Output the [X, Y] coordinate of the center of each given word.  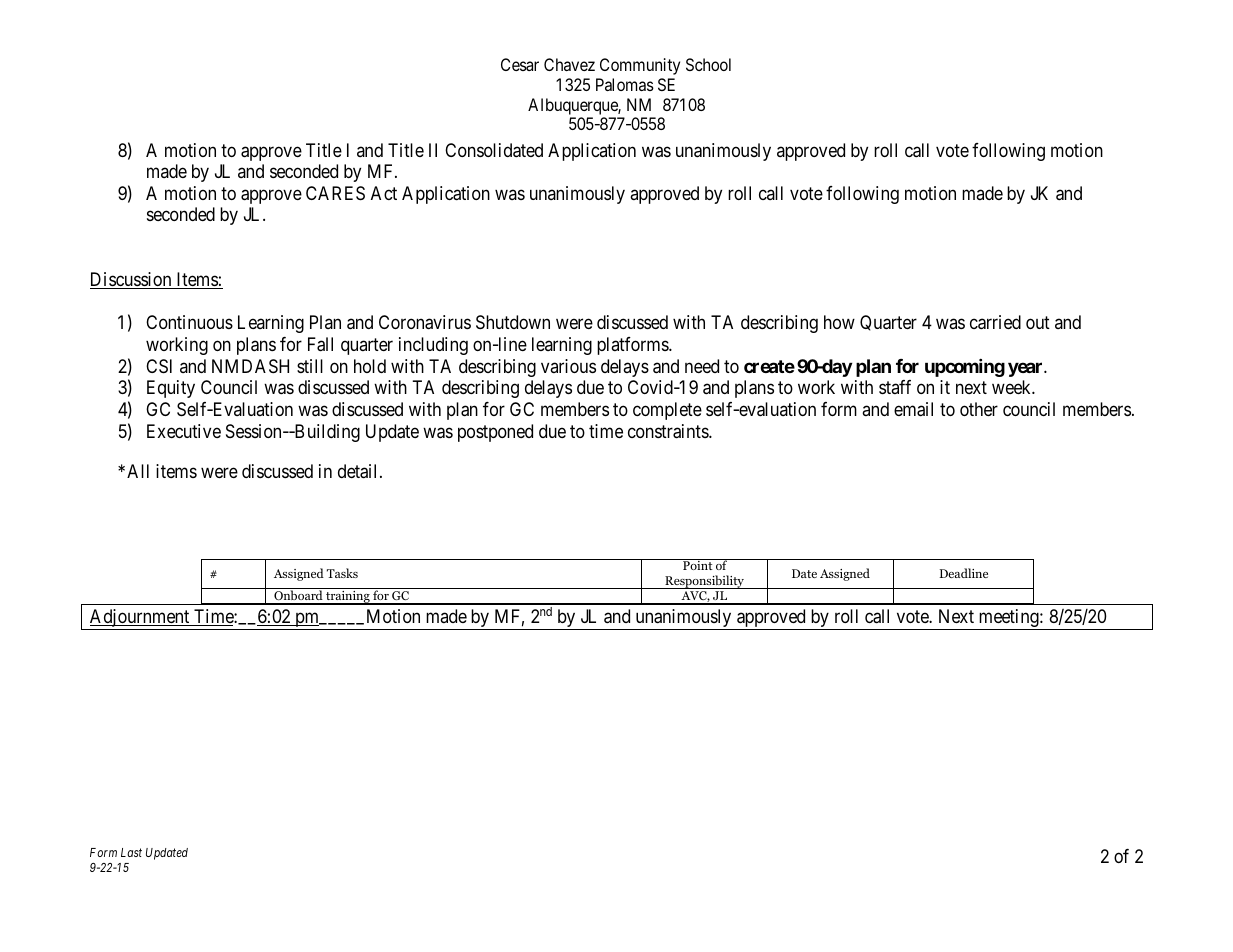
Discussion [132, 280]
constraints [669, 431]
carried [995, 322]
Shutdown [513, 322]
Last [131, 852]
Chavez [569, 64]
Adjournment [139, 619]
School [708, 64]
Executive [184, 431]
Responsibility [704, 582]
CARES [335, 193]
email [913, 409]
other [979, 409]
